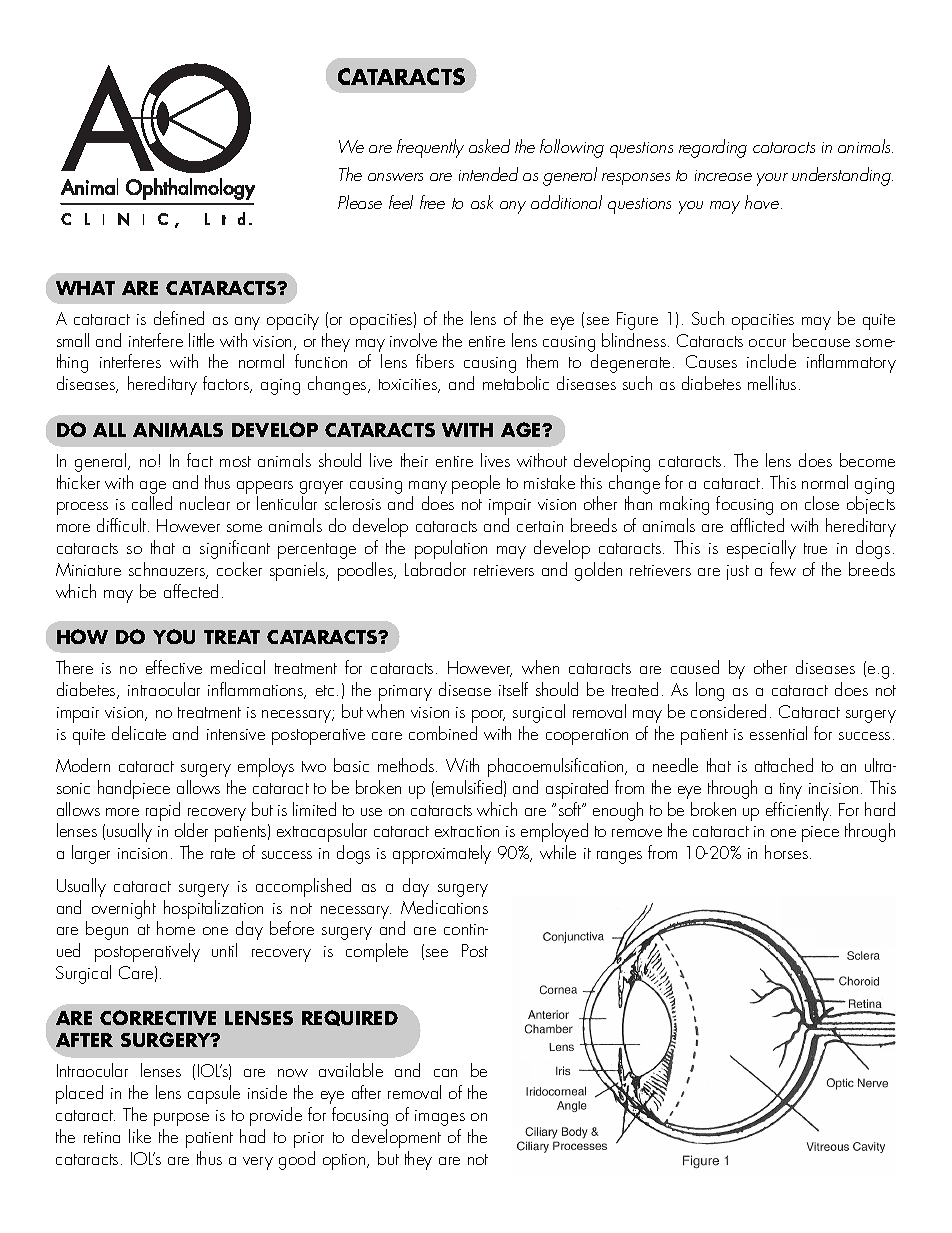 The width and height of the screenshot is (952, 1233). Describe the element at coordinates (772, 179) in the screenshot. I see `your` at that location.
